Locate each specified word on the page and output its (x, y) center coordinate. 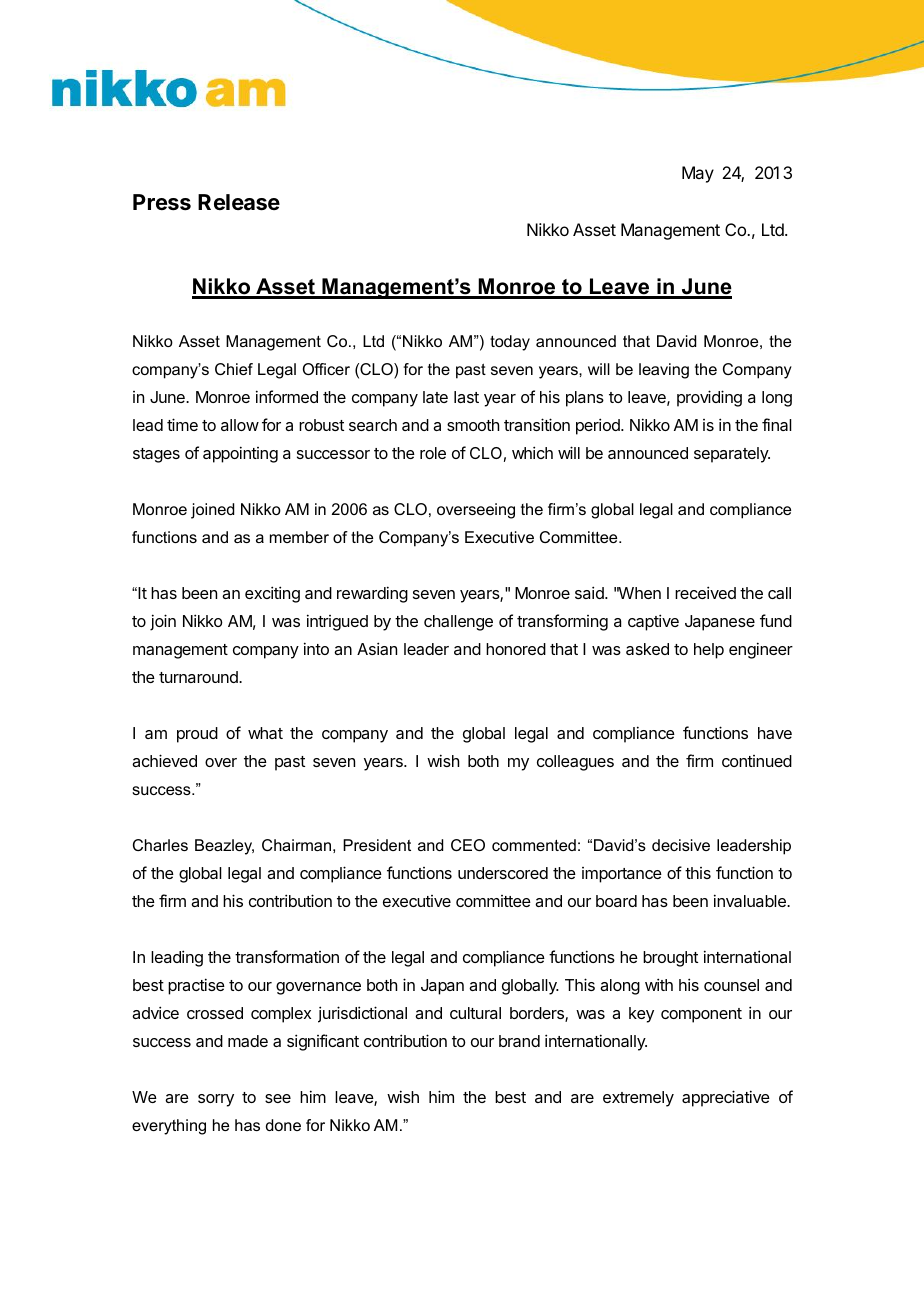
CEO (468, 845)
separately (732, 455)
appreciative (726, 1098)
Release (239, 202)
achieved (164, 760)
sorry (216, 1100)
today (510, 343)
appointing (240, 454)
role (433, 453)
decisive (681, 845)
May (698, 174)
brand (519, 1041)
